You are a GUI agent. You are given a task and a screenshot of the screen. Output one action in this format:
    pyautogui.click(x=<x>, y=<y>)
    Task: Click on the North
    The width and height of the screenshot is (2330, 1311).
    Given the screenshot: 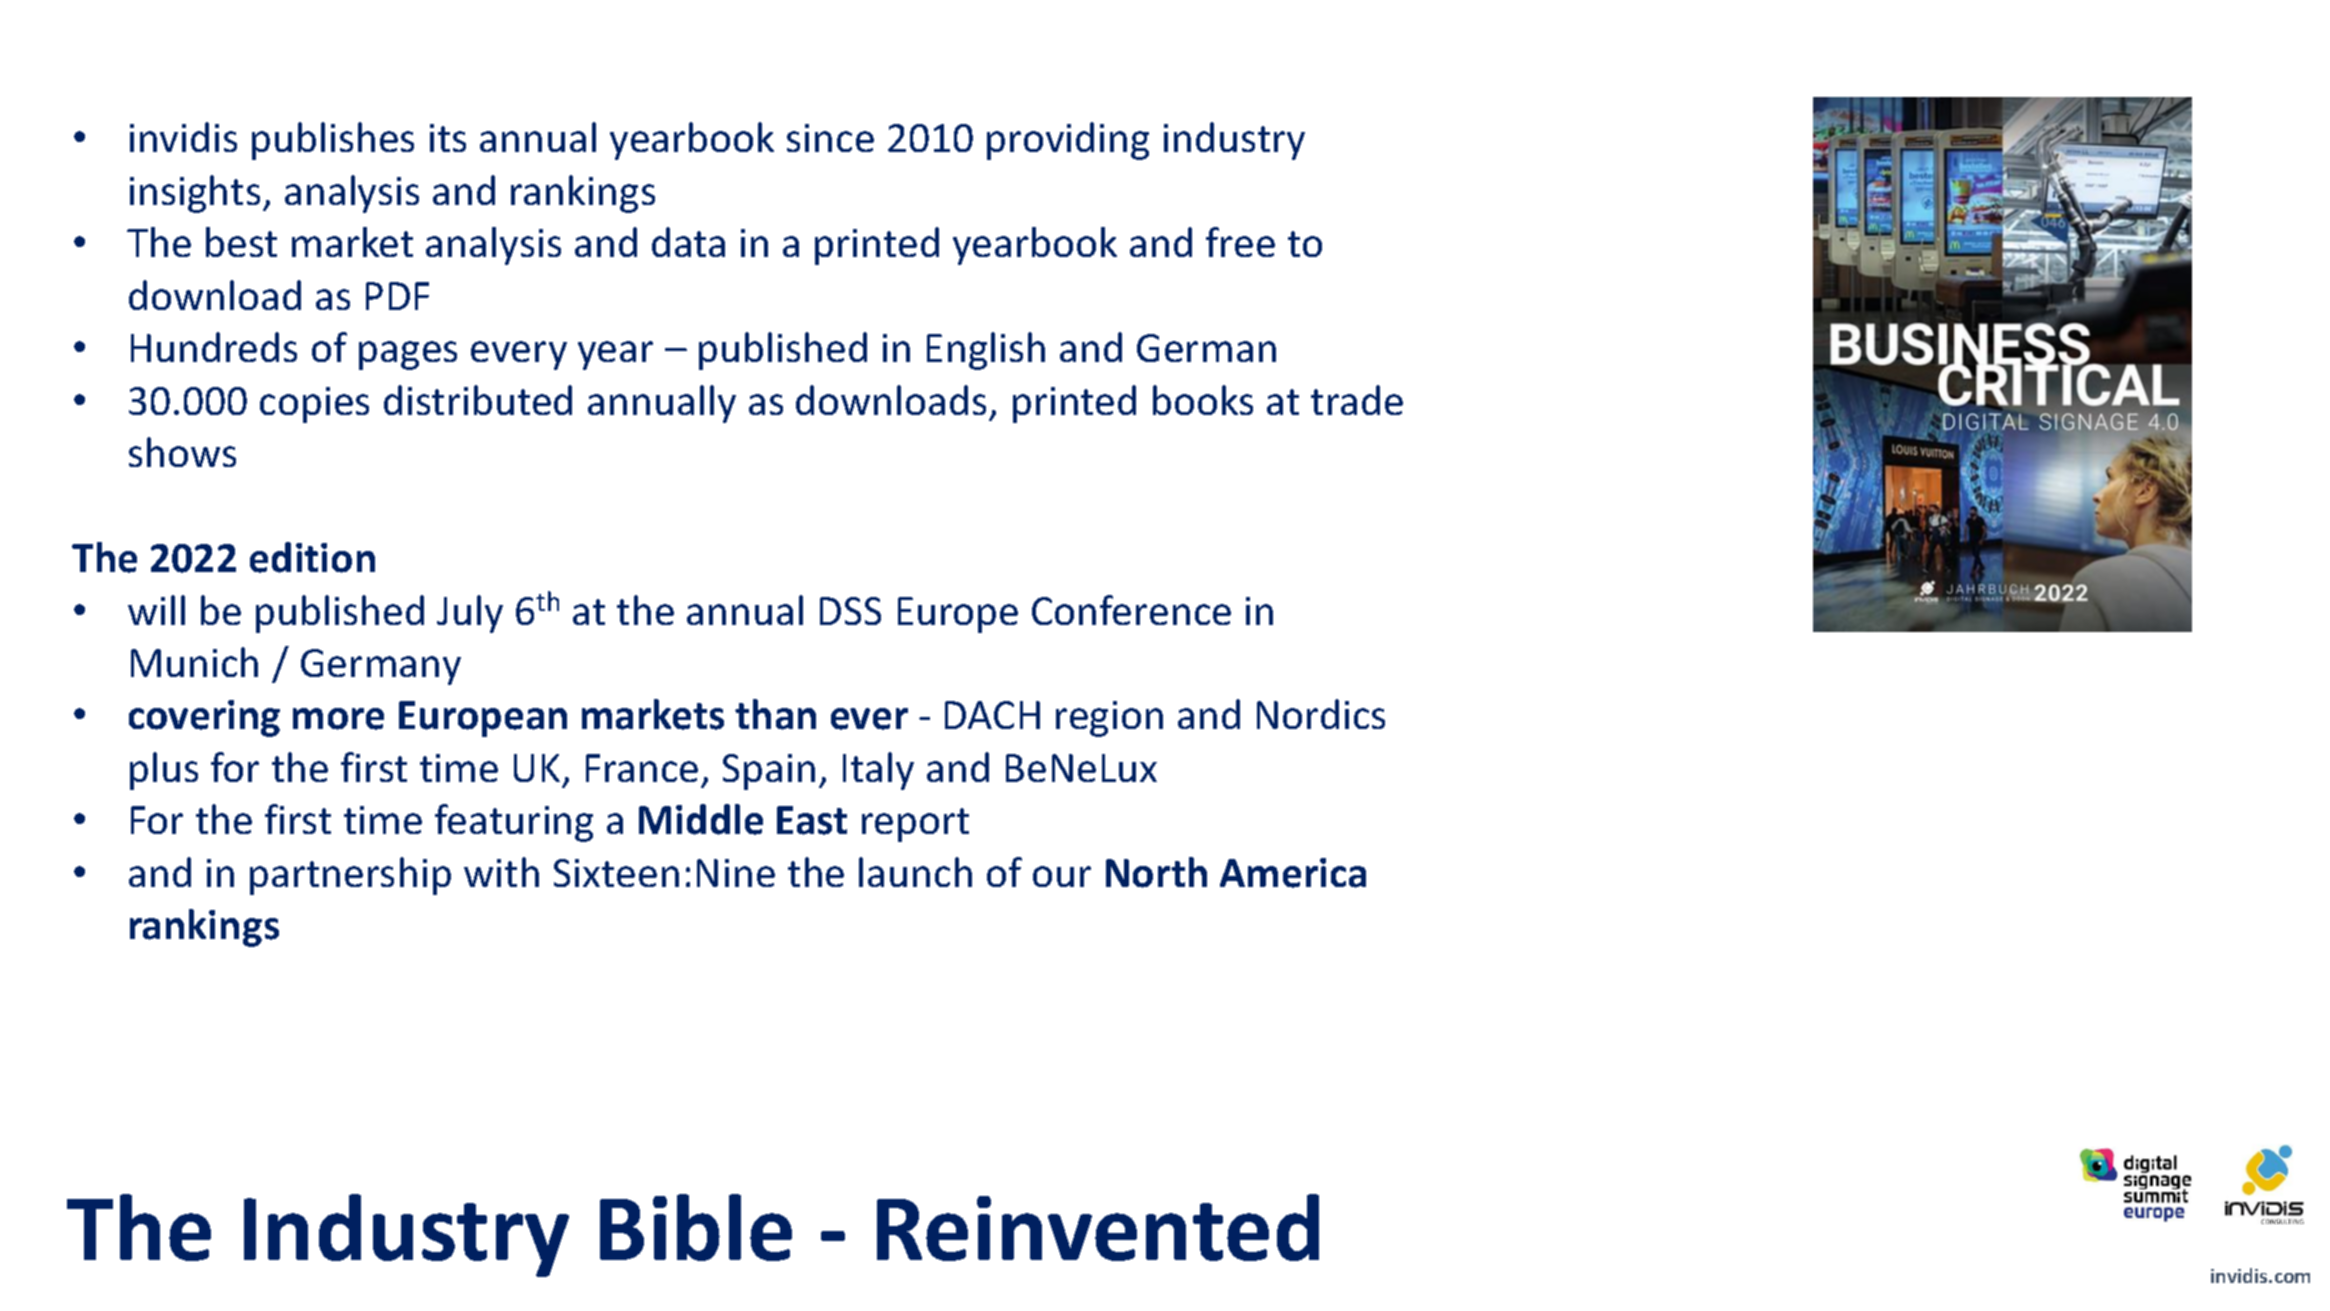 What is the action you would take?
    pyautogui.click(x=1156, y=872)
